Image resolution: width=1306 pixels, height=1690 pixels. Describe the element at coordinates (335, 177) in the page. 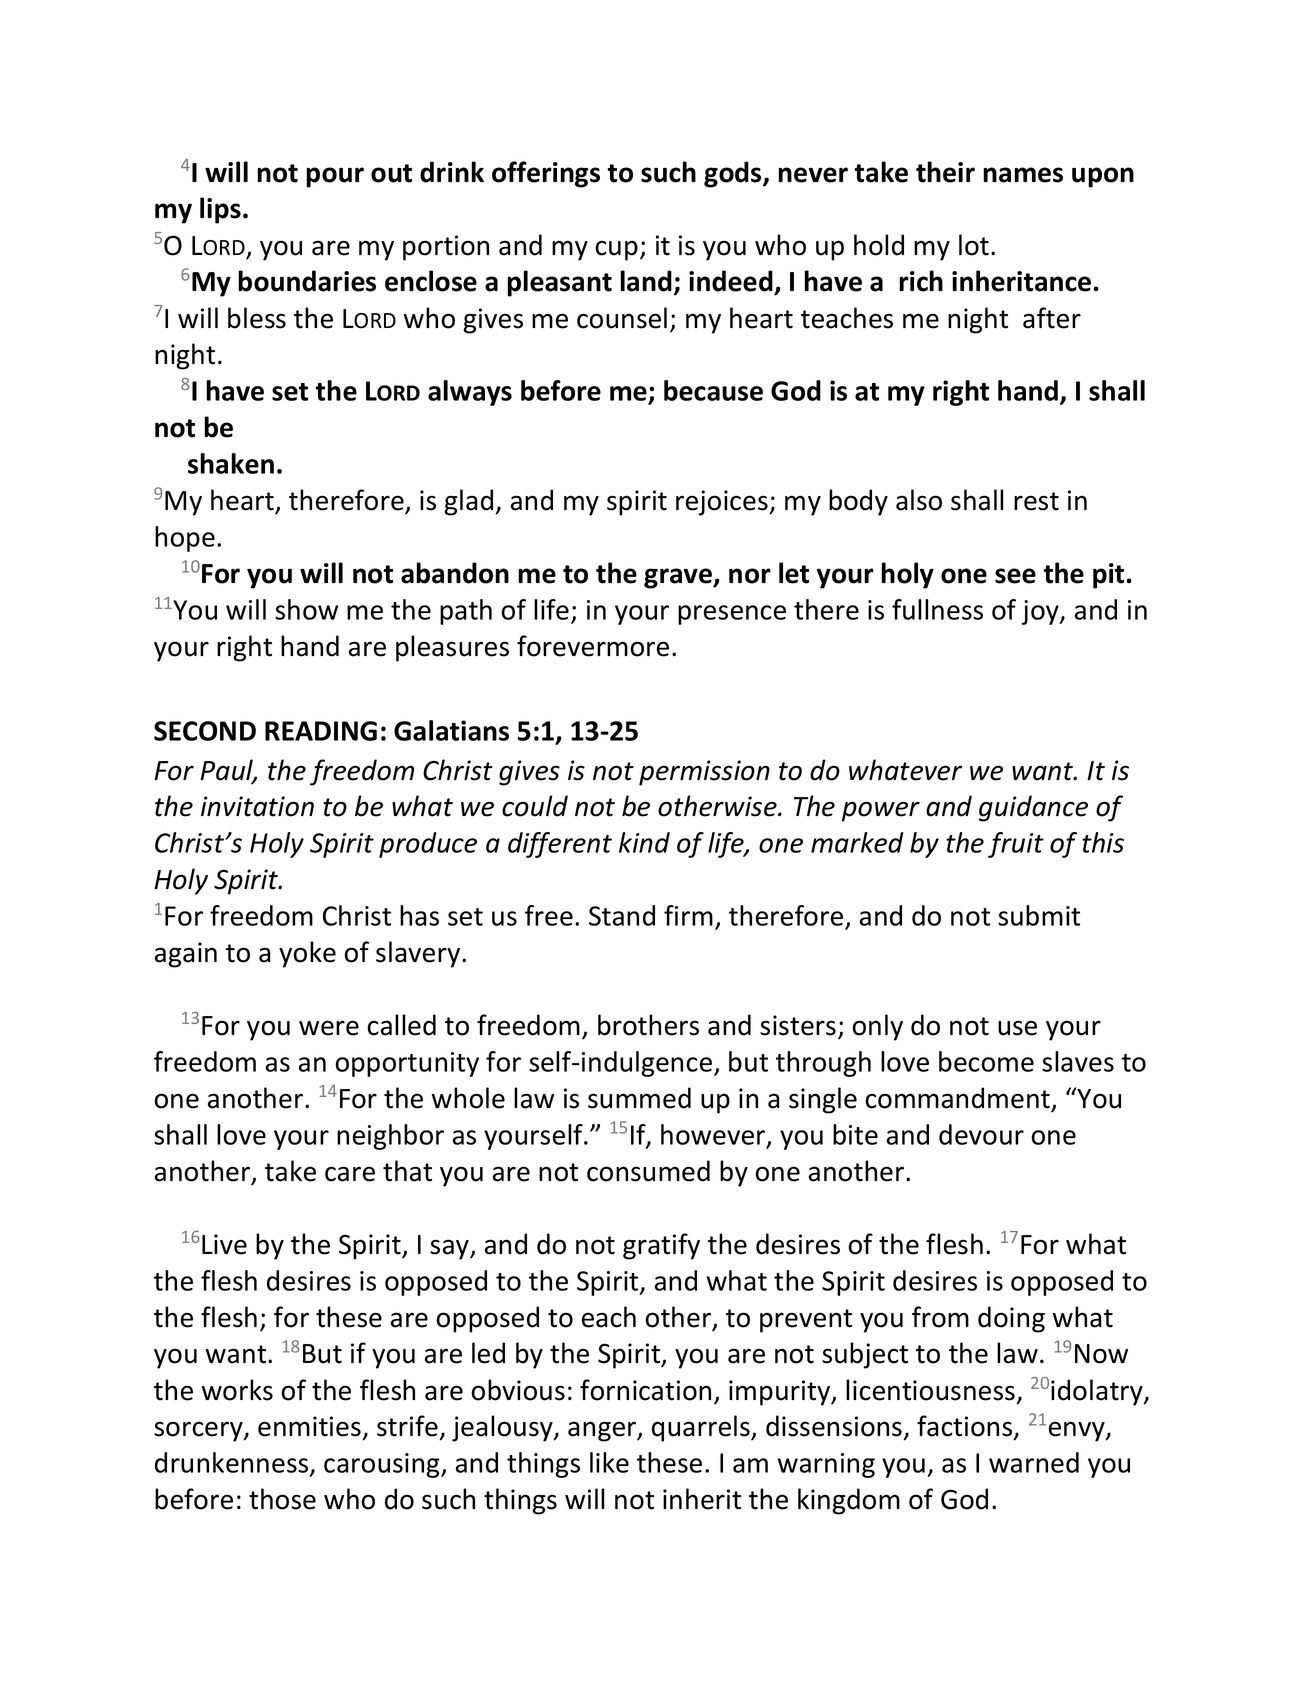

I see `pour` at that location.
